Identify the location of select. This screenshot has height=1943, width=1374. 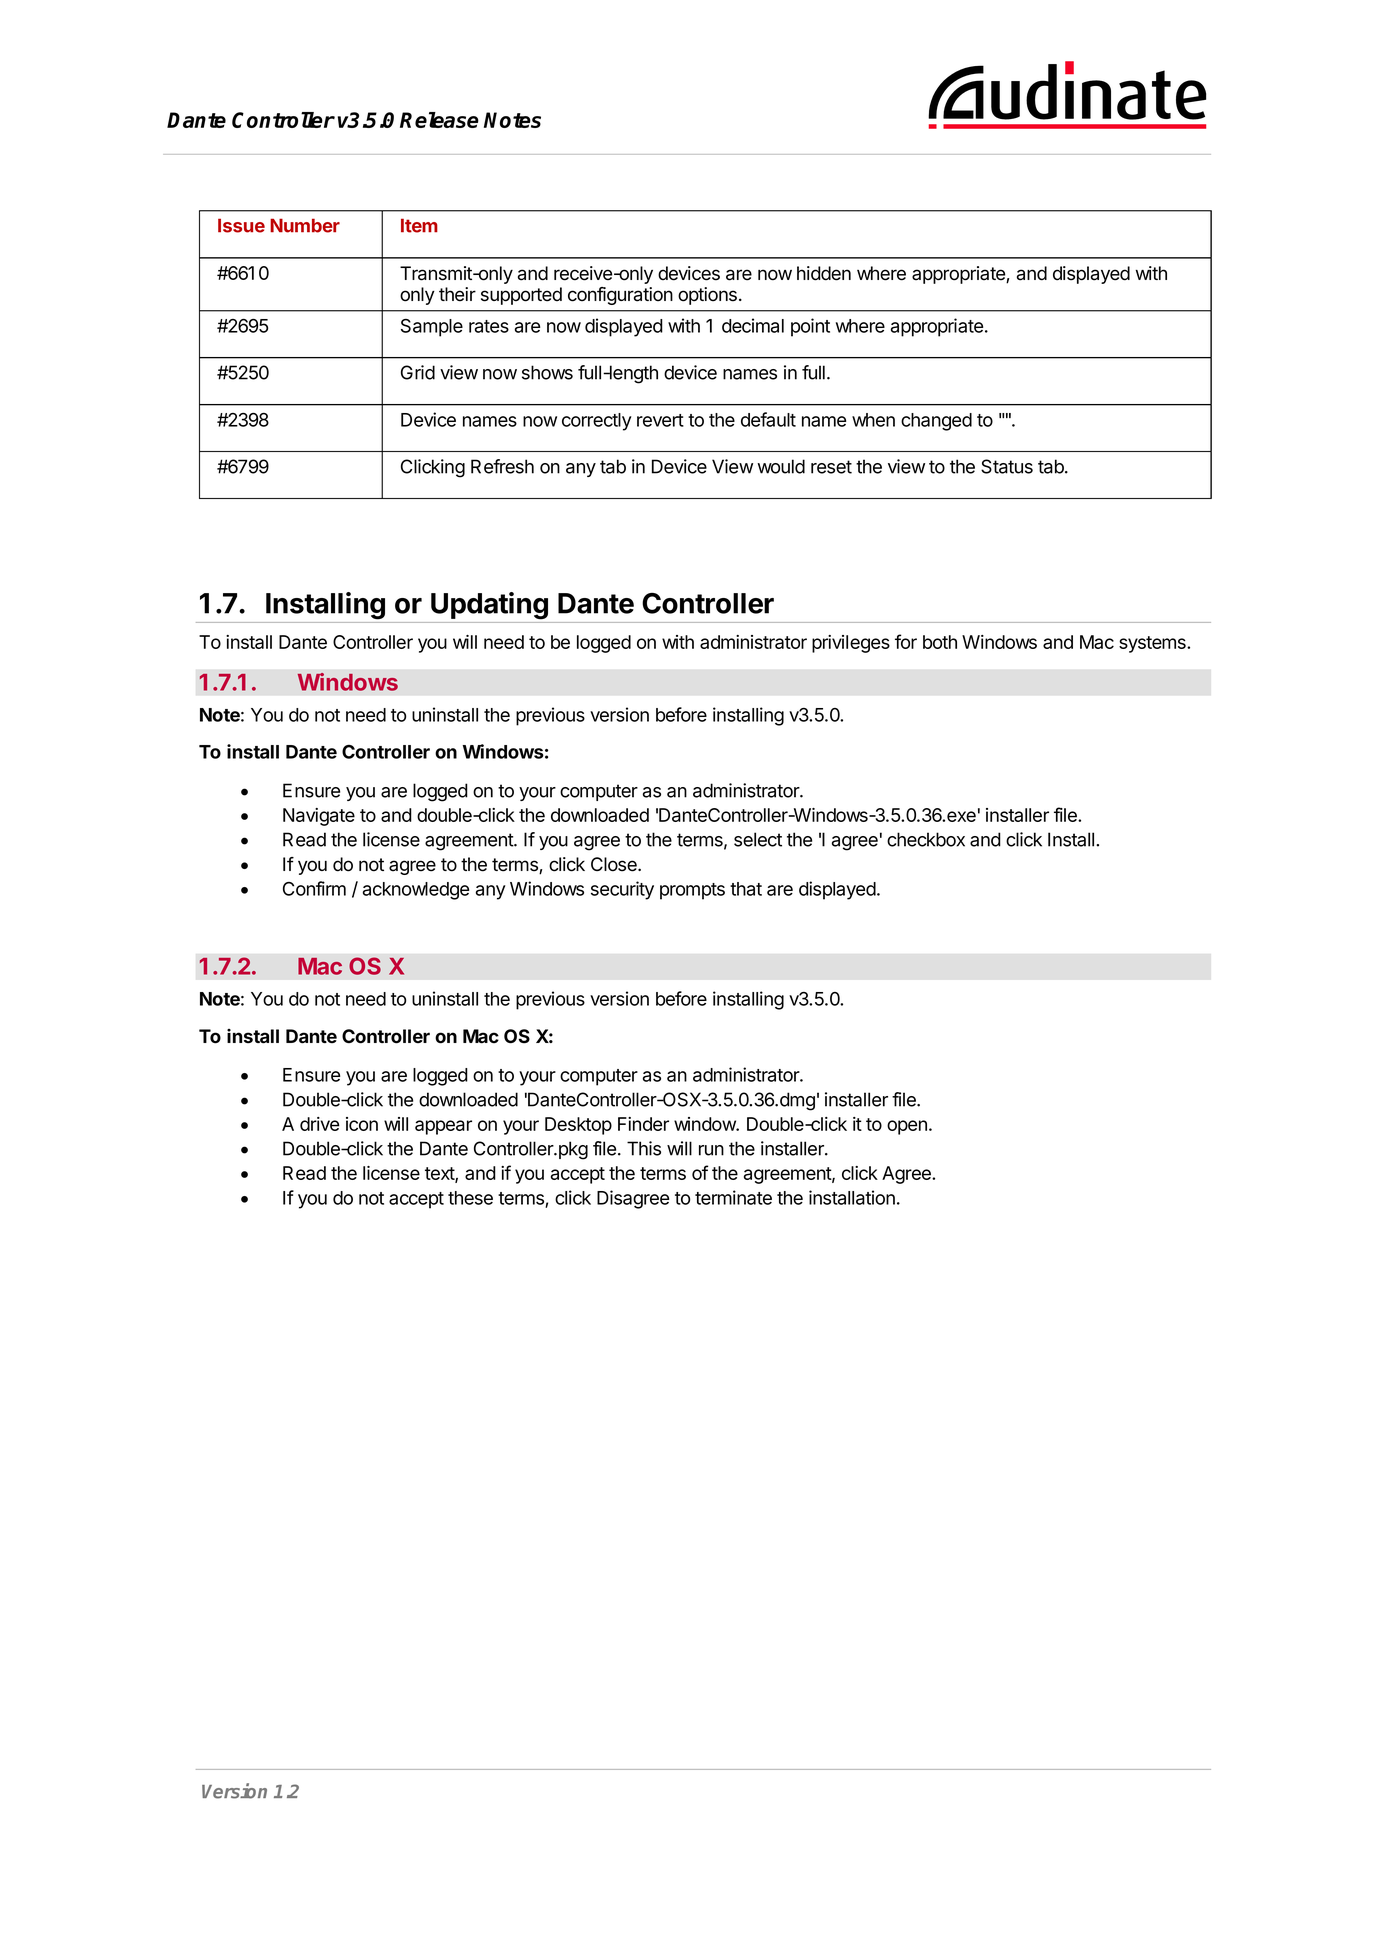
(758, 839).
